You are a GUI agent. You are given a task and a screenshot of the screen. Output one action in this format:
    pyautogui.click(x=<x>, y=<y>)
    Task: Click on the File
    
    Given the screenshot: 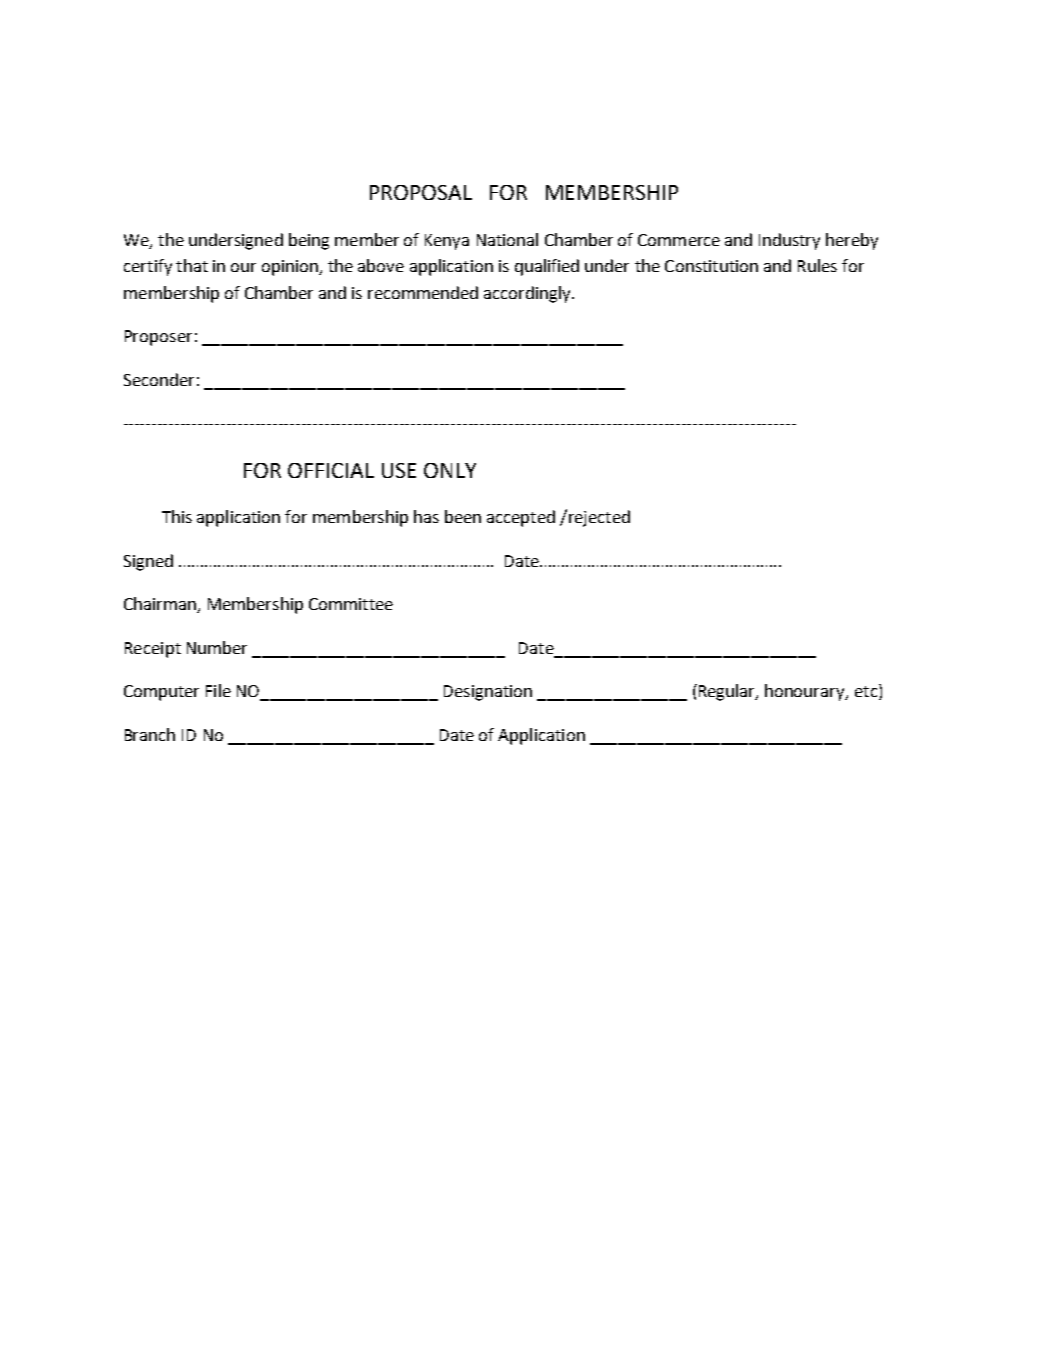 What is the action you would take?
    pyautogui.click(x=218, y=690)
